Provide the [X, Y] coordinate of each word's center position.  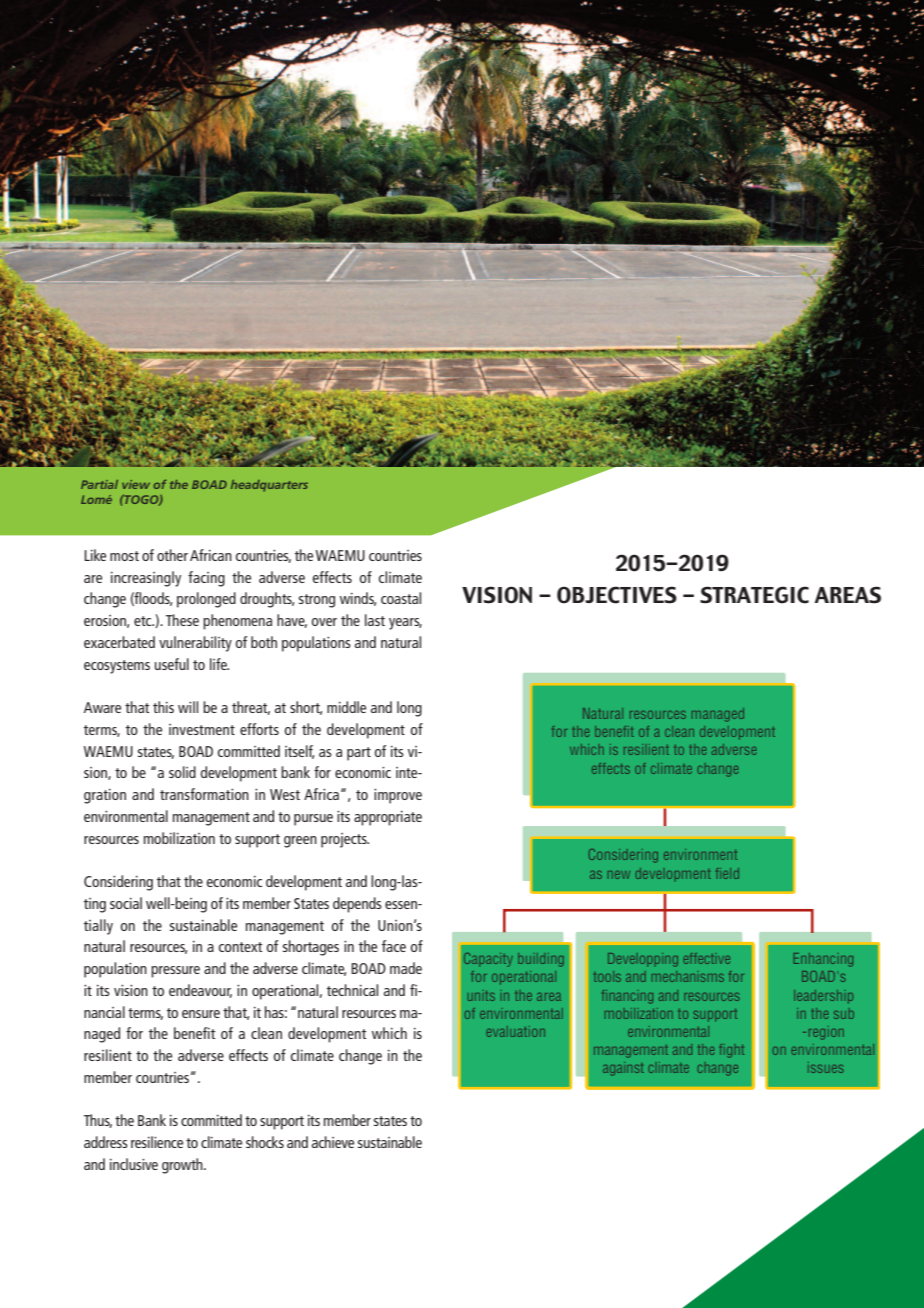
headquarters [269, 486]
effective [707, 958]
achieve [333, 1142]
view [136, 484]
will [188, 707]
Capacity [488, 960]
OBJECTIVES [617, 595]
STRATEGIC [754, 595]
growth [183, 1166]
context [240, 947]
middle [346, 707]
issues [826, 1067]
